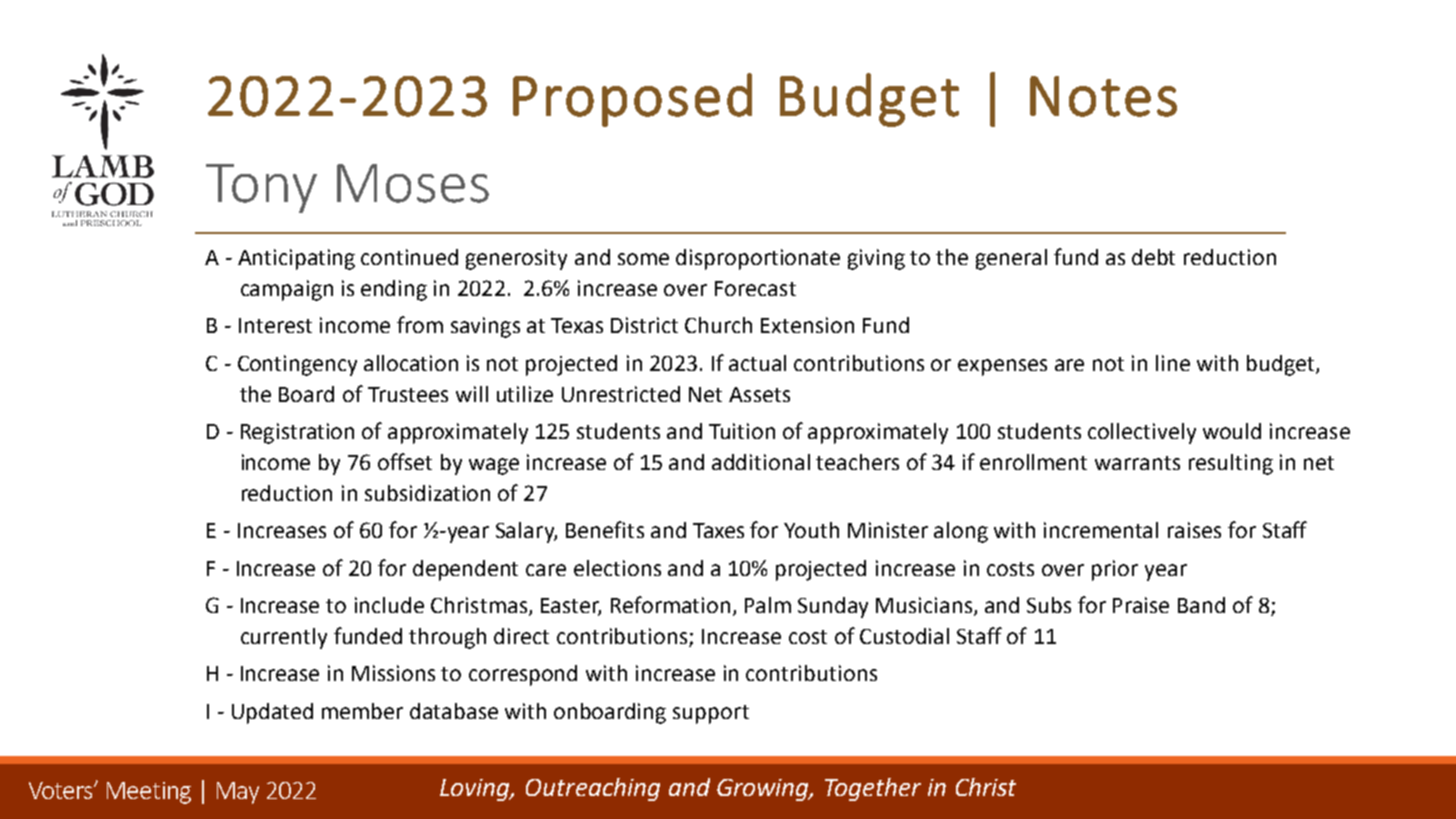 This document has width=1456, height=819. Describe the element at coordinates (1103, 96) in the document. I see `Notes` at that location.
